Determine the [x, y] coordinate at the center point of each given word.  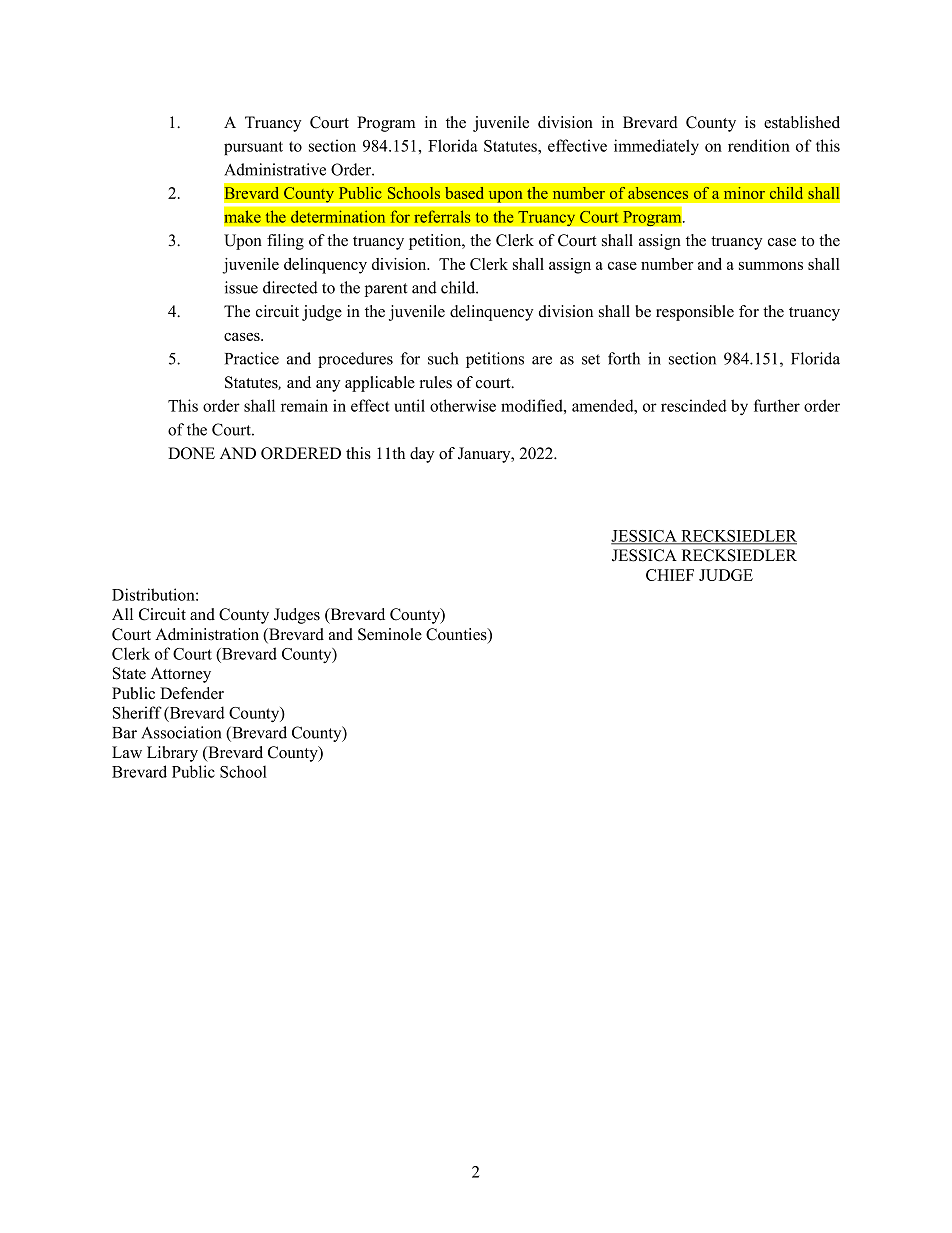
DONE [191, 453]
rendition [759, 145]
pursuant [253, 148]
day [422, 455]
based [464, 193]
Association [181, 732]
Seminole [390, 634]
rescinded [694, 405]
